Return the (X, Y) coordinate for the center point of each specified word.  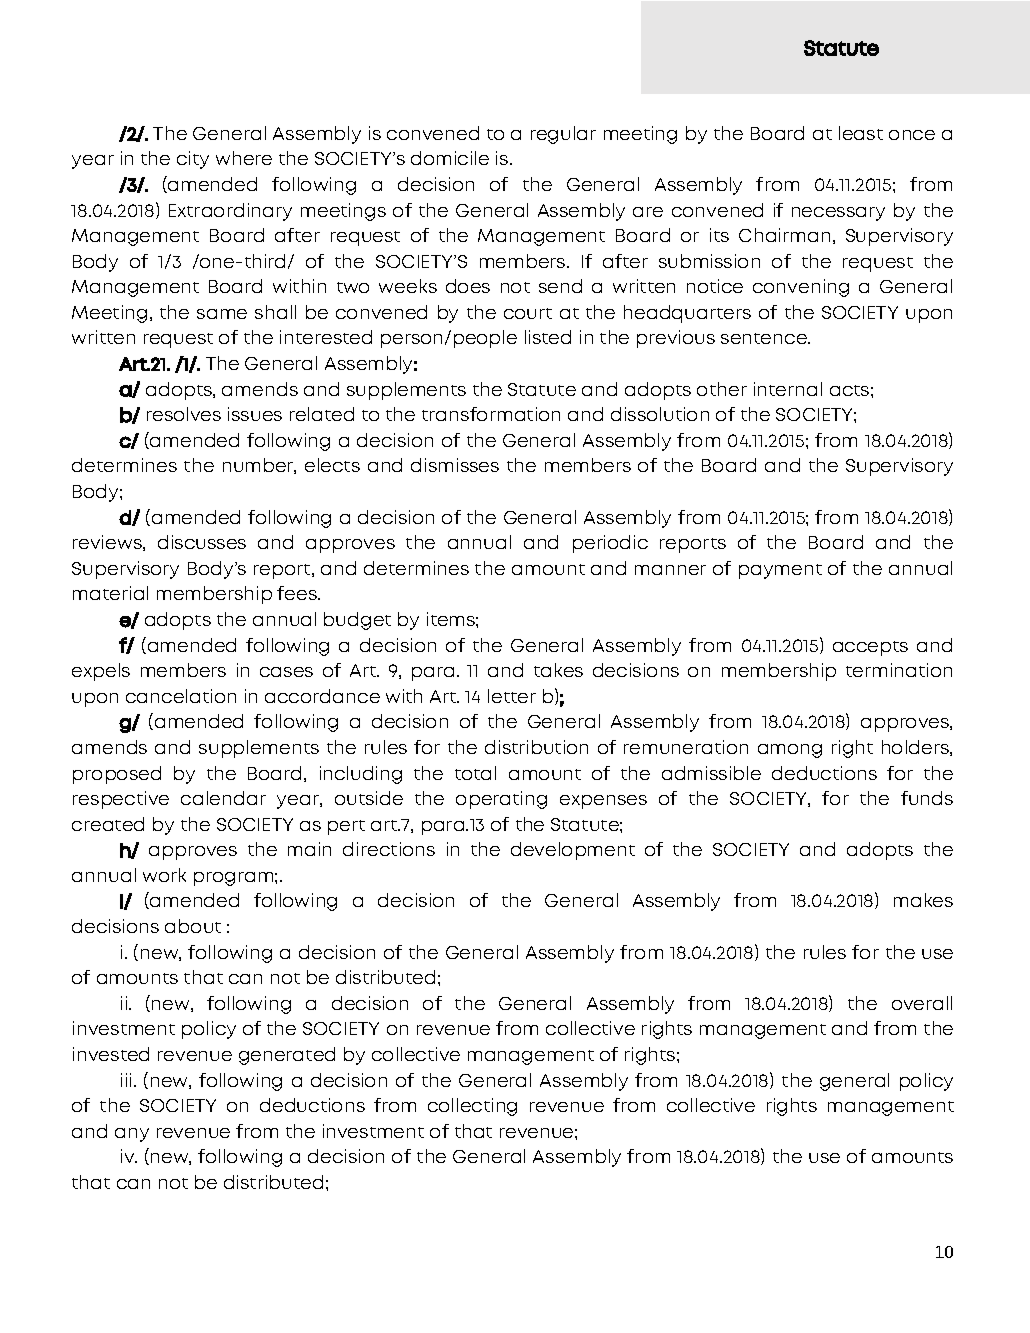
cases (286, 672)
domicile (450, 158)
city (193, 160)
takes (558, 670)
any (132, 1135)
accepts (870, 648)
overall (922, 1003)
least (861, 133)
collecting (472, 1107)
